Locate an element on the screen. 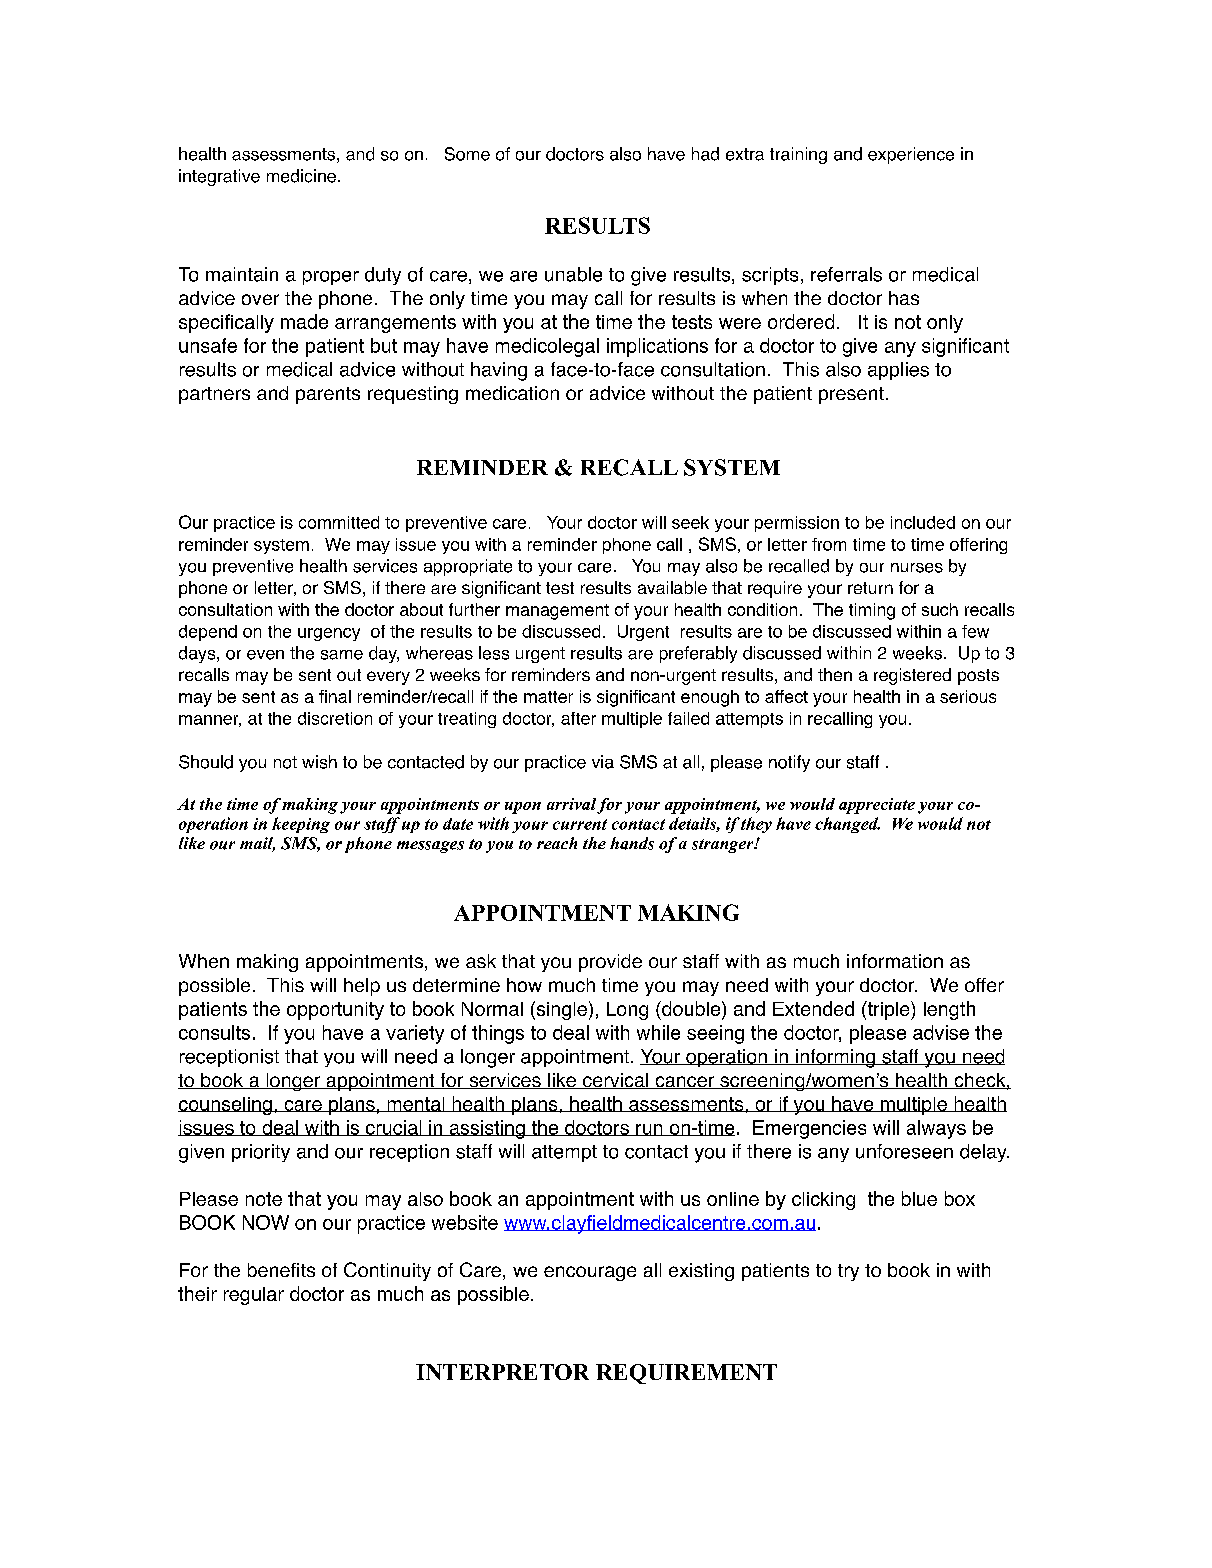  benefits is located at coordinates (281, 1270).
